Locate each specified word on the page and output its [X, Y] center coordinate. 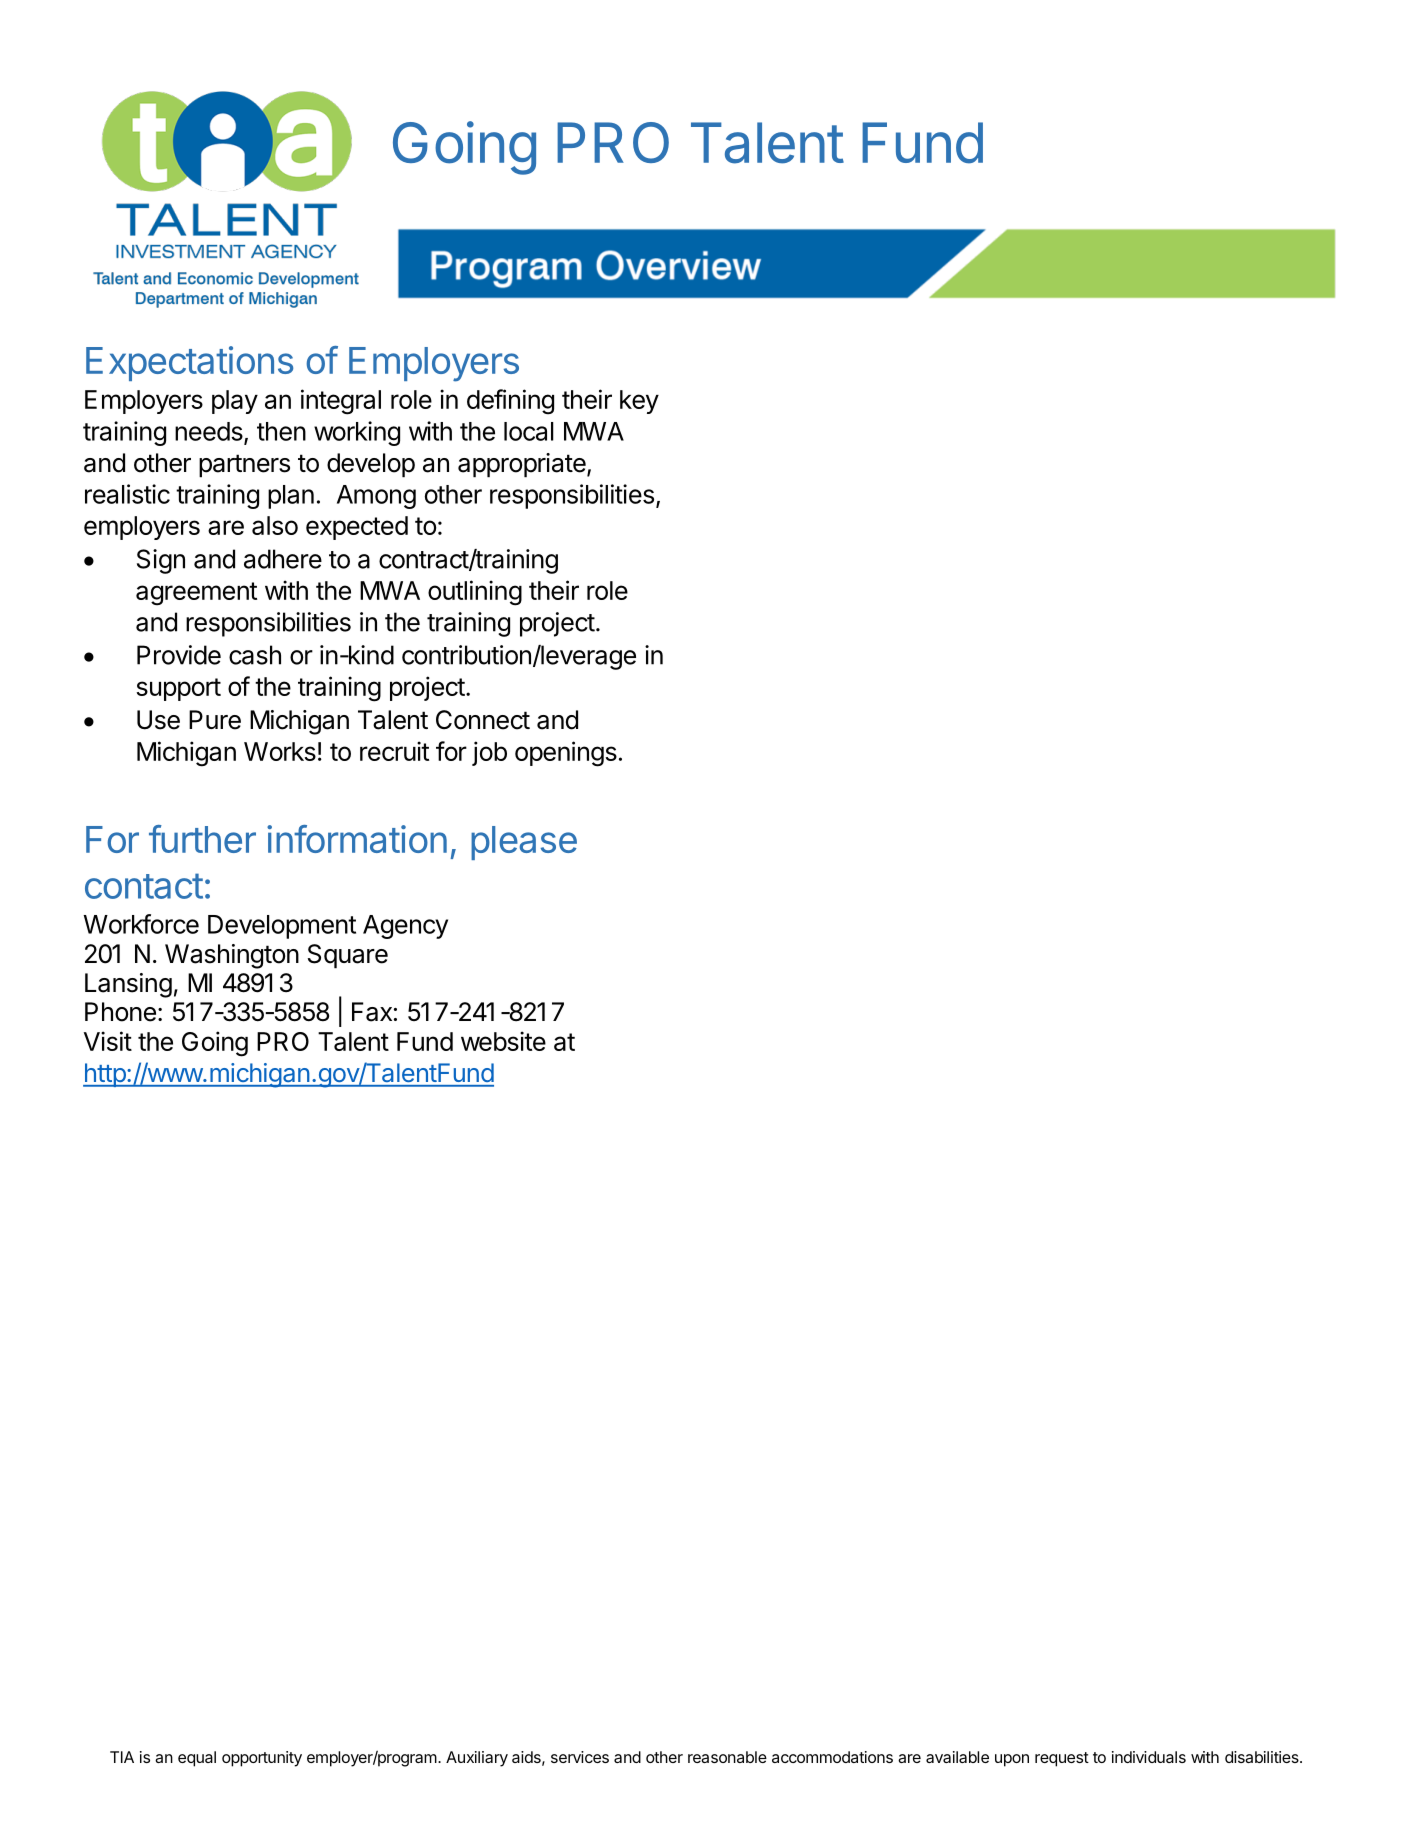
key [639, 402]
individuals [1149, 1757]
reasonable [727, 1757]
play [235, 402]
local [529, 431]
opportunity [262, 1759]
